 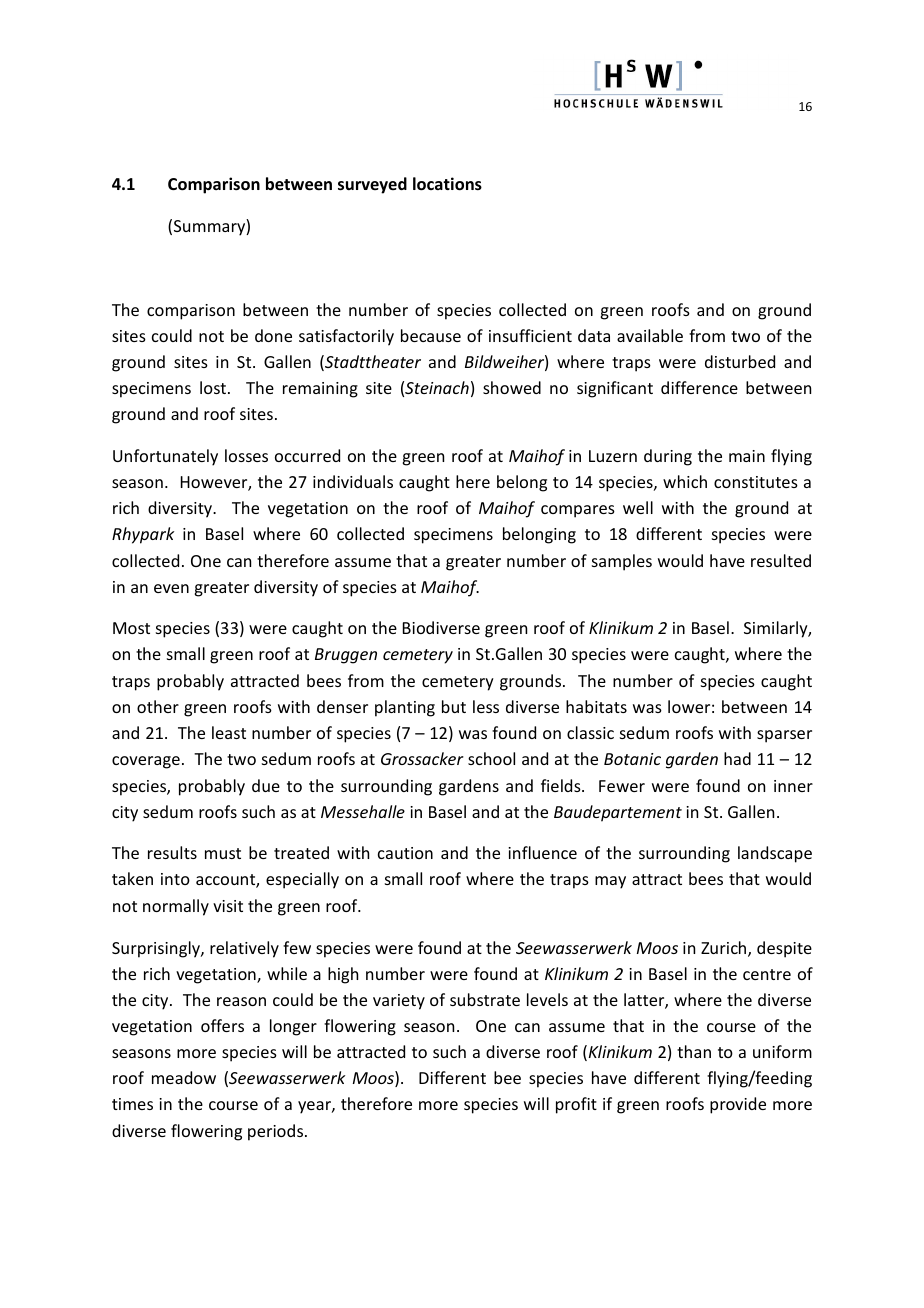 I want to click on other, so click(x=158, y=706).
